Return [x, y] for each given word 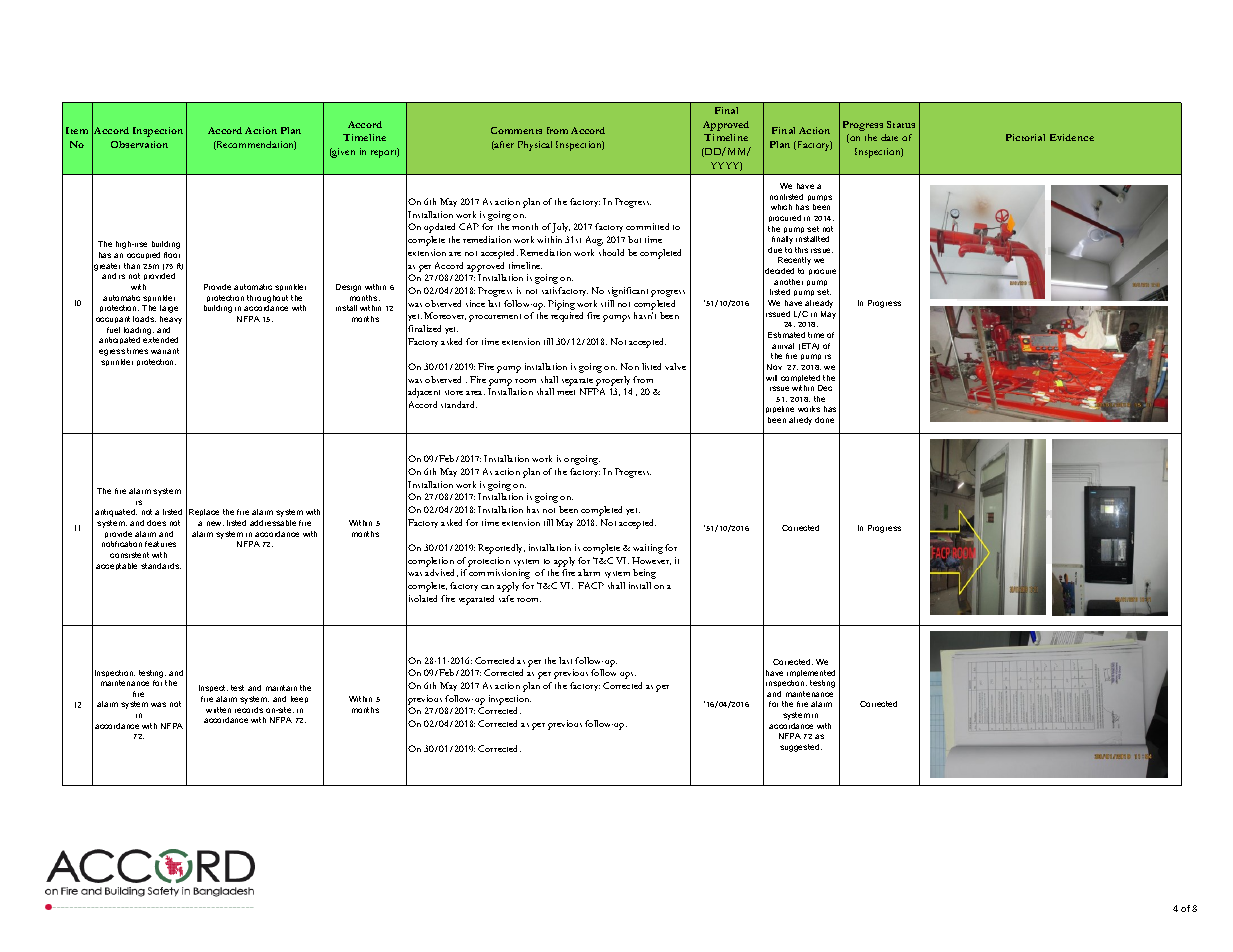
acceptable [116, 566]
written [218, 710]
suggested [801, 748]
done [824, 420]
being [644, 574]
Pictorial [1025, 137]
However [651, 561]
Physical [535, 146]
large [169, 309]
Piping [561, 305]
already [819, 304]
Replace [204, 512]
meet [566, 392]
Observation [139, 144]
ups [628, 675]
